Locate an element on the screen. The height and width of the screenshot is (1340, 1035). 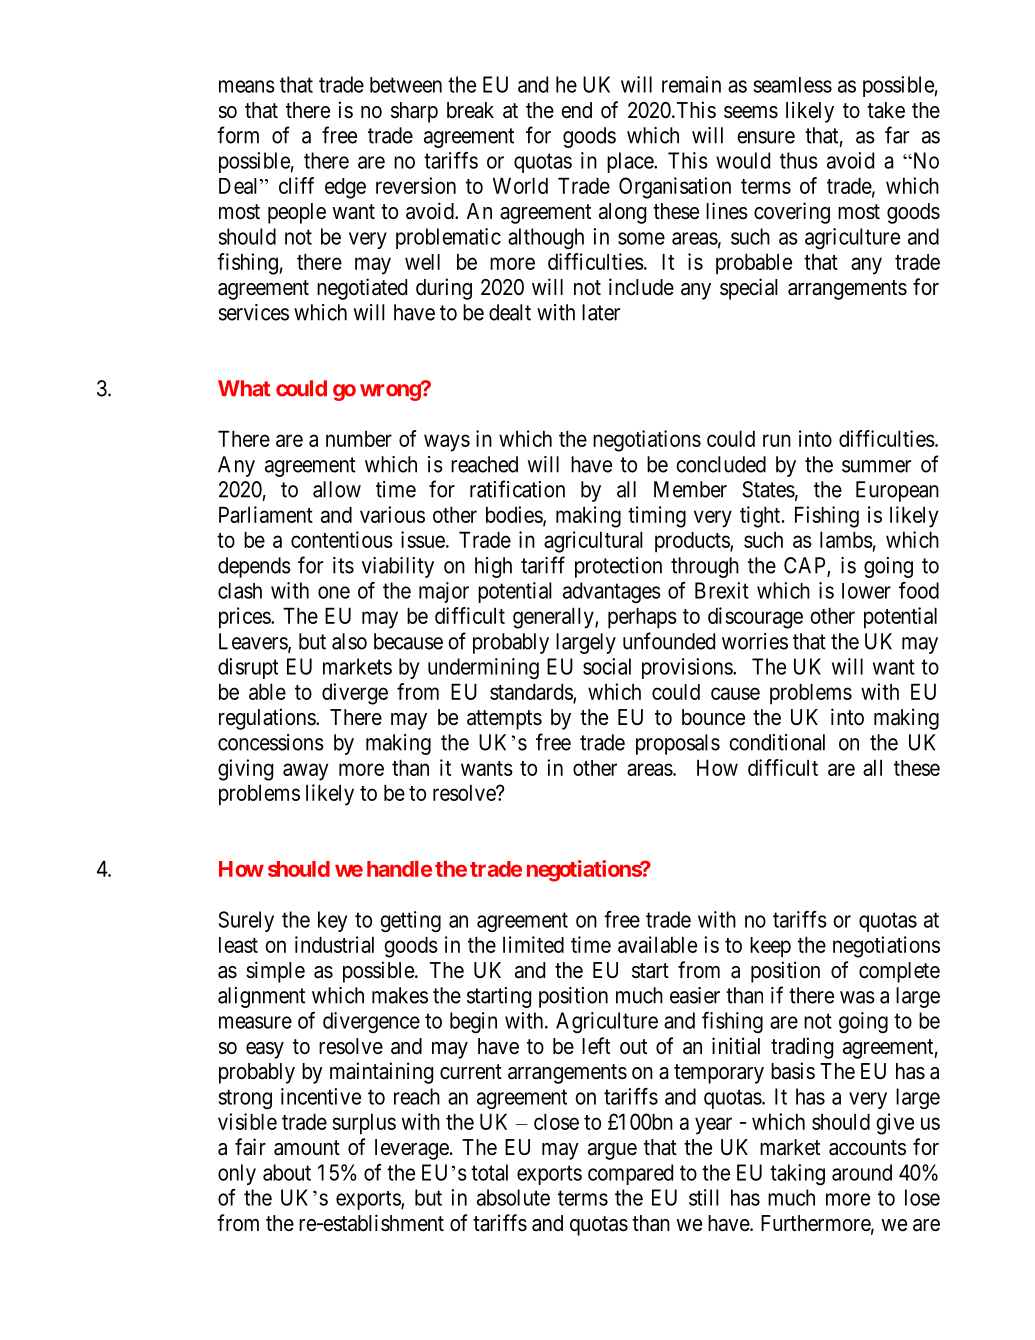
also is located at coordinates (349, 641).
